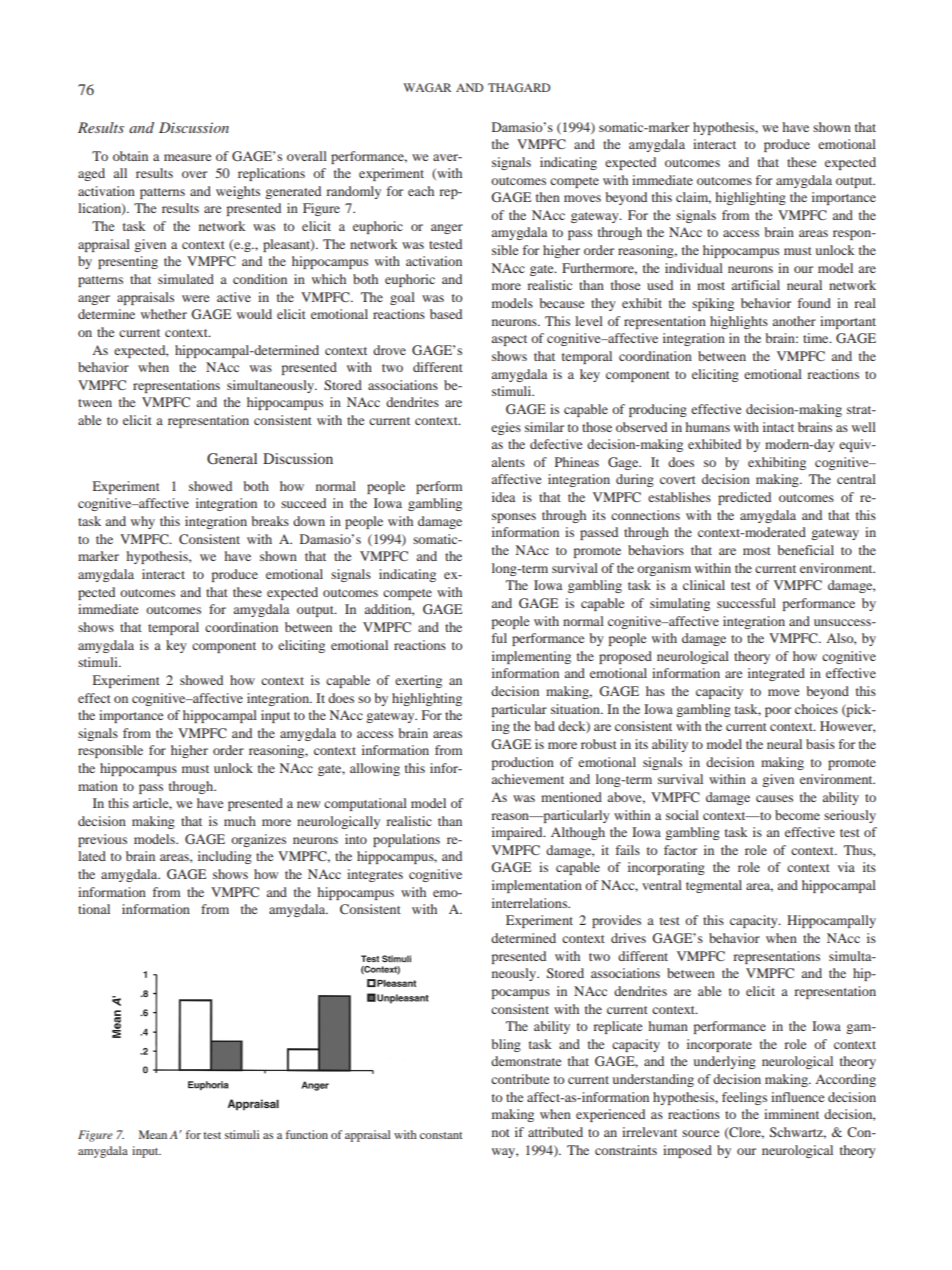  What do you see at coordinates (187, 157) in the screenshot?
I see `measure` at bounding box center [187, 157].
